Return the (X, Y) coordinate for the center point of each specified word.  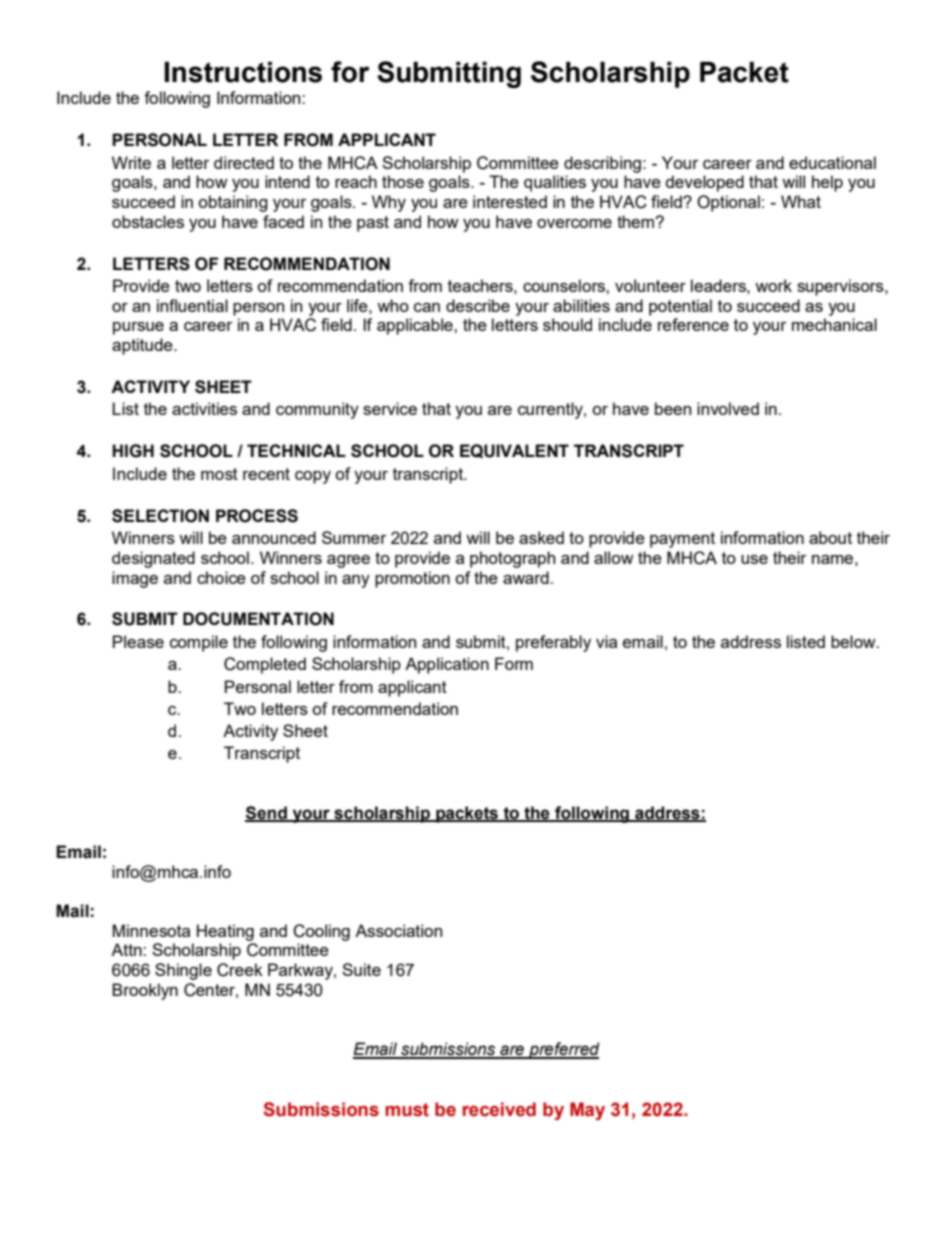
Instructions (243, 72)
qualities (555, 183)
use (754, 559)
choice (221, 577)
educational (832, 162)
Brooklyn (145, 991)
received (499, 1109)
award (526, 577)
